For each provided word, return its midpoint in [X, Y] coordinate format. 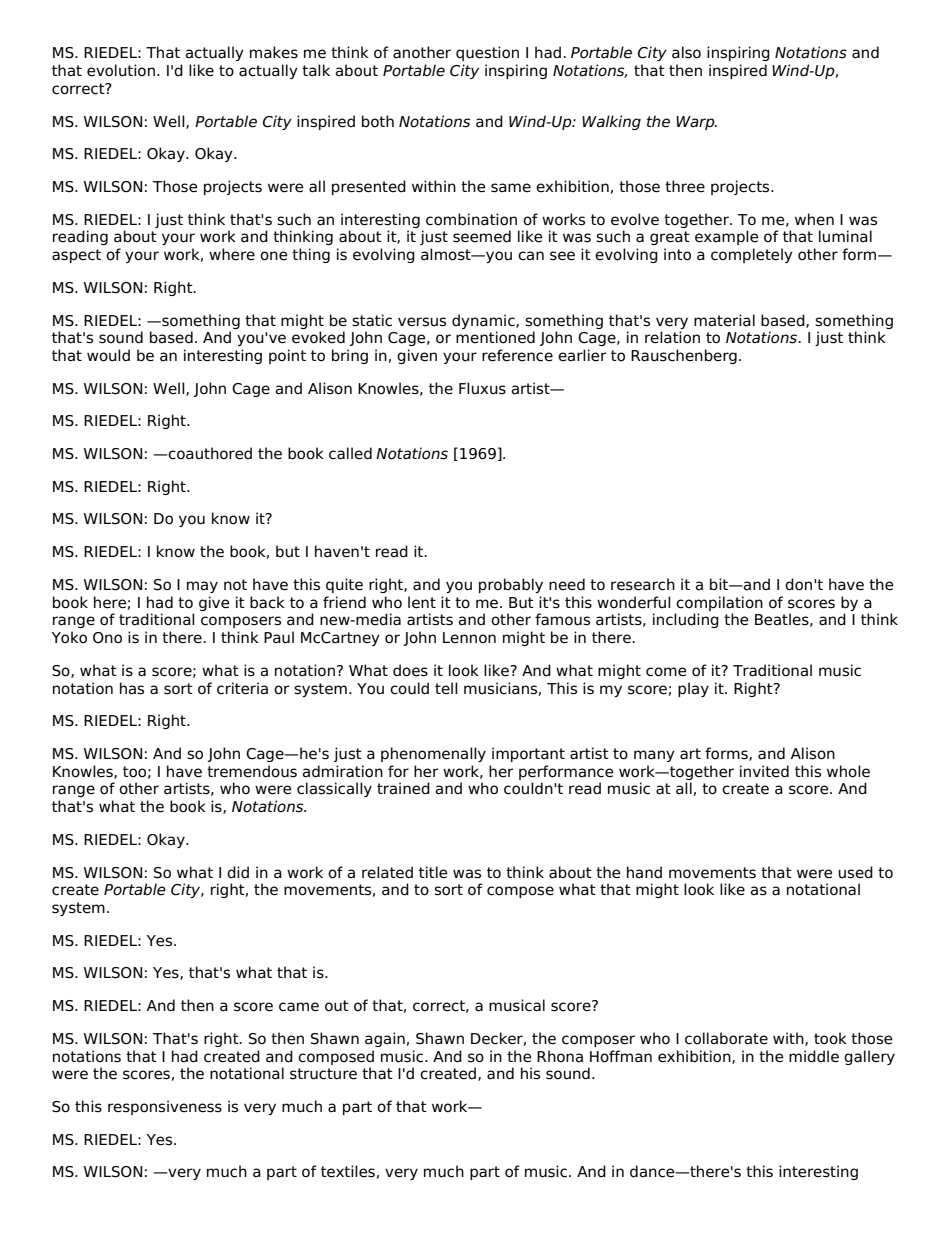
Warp [696, 123]
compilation [719, 603]
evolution [121, 70]
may [202, 587]
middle [814, 1056]
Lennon [469, 638]
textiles [348, 1171]
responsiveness [165, 1107]
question [487, 53]
